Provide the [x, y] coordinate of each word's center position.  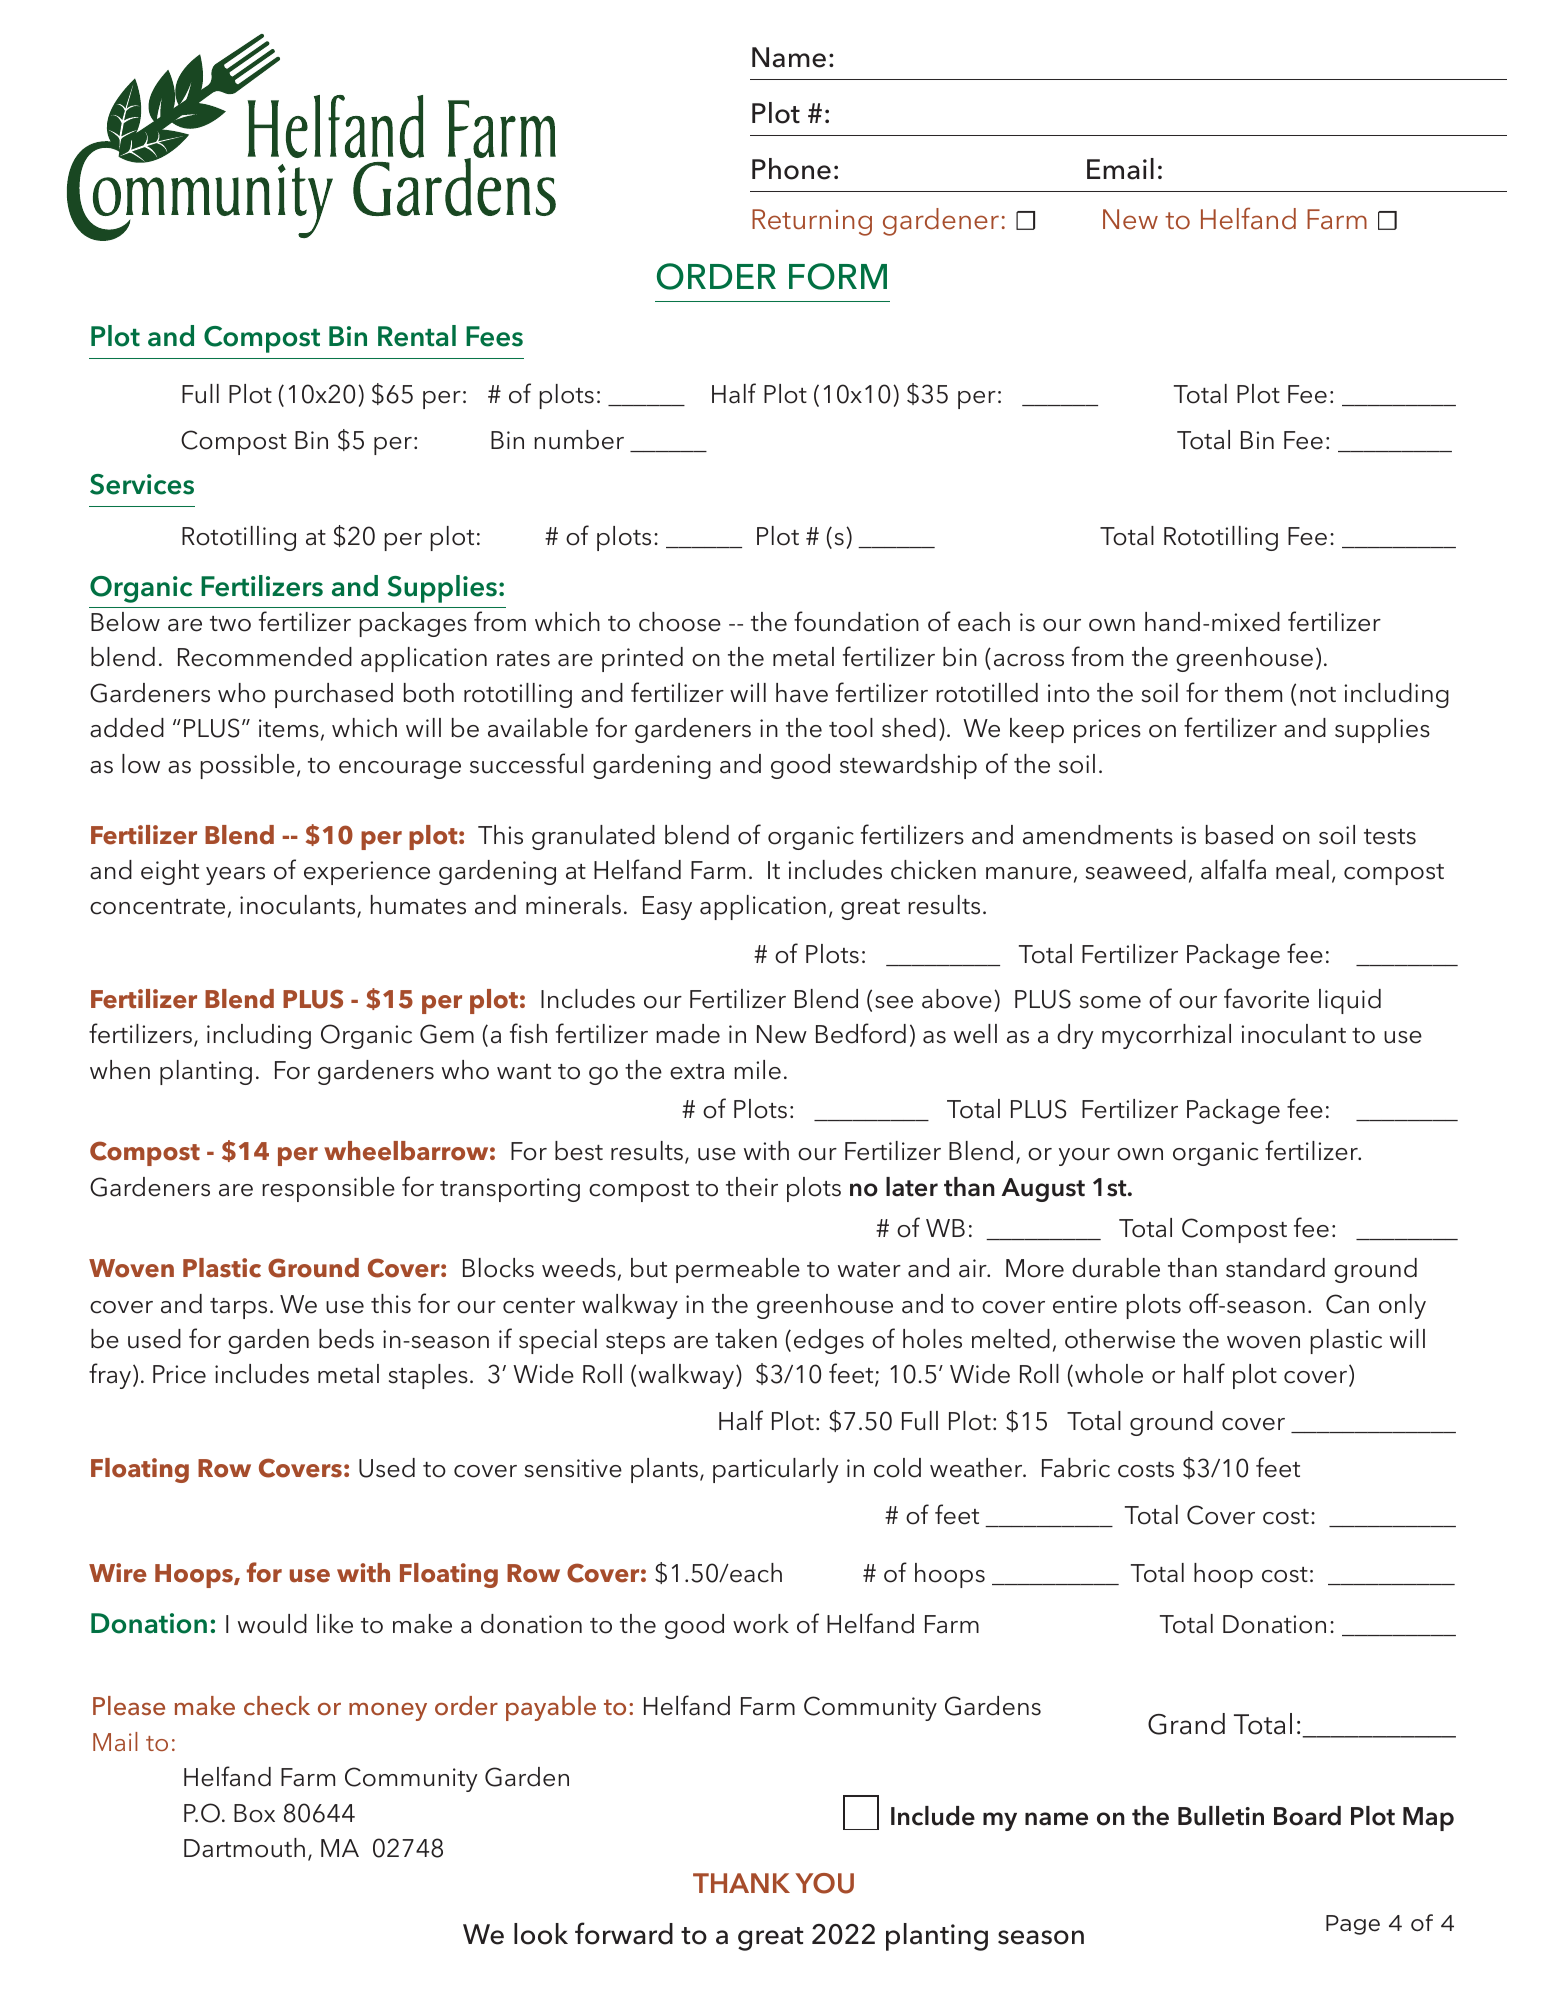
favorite [1266, 998]
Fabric [1076, 1468]
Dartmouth [244, 1848]
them [1253, 693]
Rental [417, 336]
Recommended [265, 657]
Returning [812, 222]
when [120, 1070]
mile [757, 1070]
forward [624, 1933]
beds [346, 1339]
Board [1307, 1816]
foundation [856, 621]
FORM [838, 276]
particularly [776, 1470]
